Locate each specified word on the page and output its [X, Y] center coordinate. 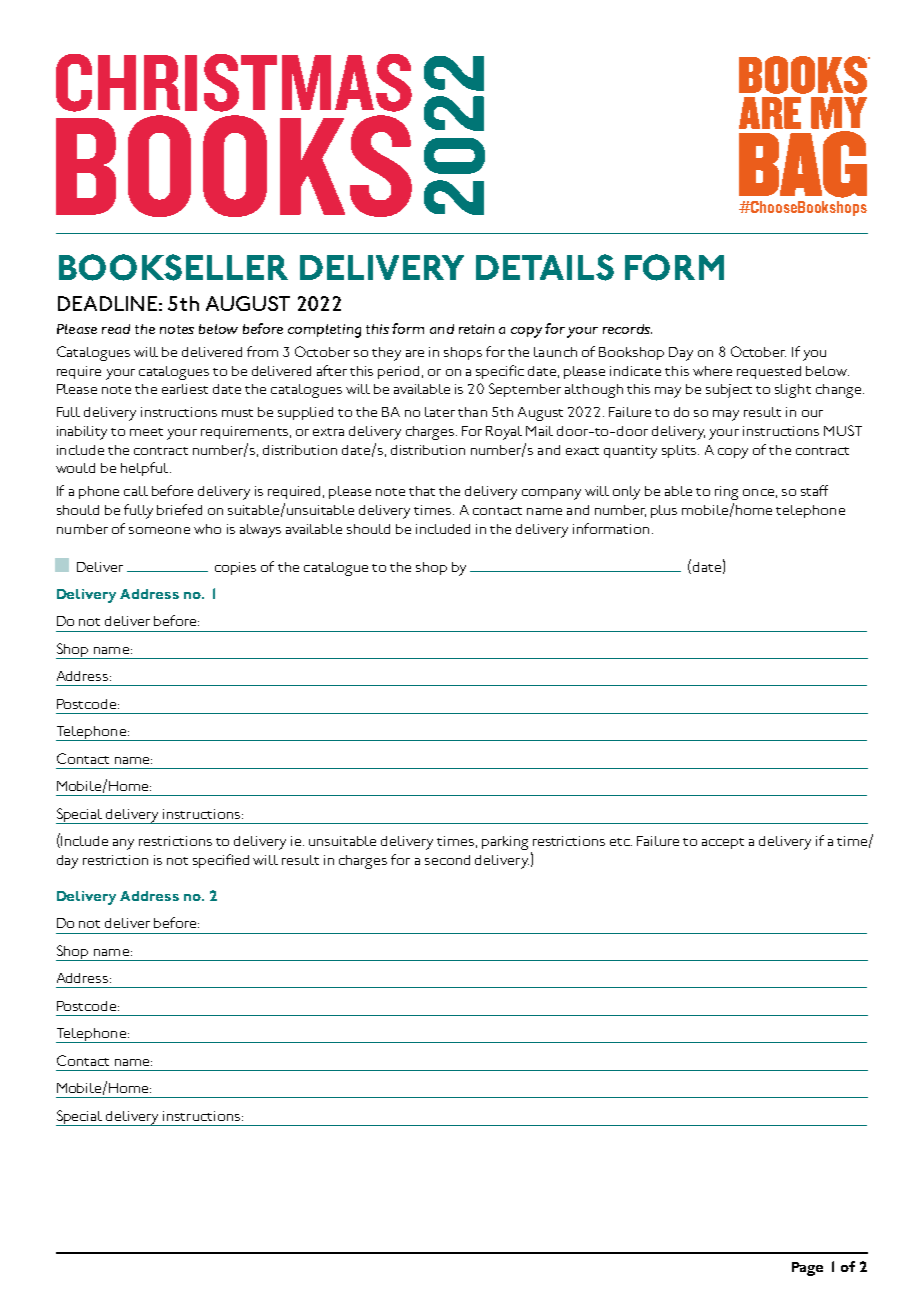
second [447, 860]
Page [807, 1269]
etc [621, 842]
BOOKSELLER [173, 267]
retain [476, 329]
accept [723, 843]
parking [505, 843]
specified [221, 861]
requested [769, 372]
